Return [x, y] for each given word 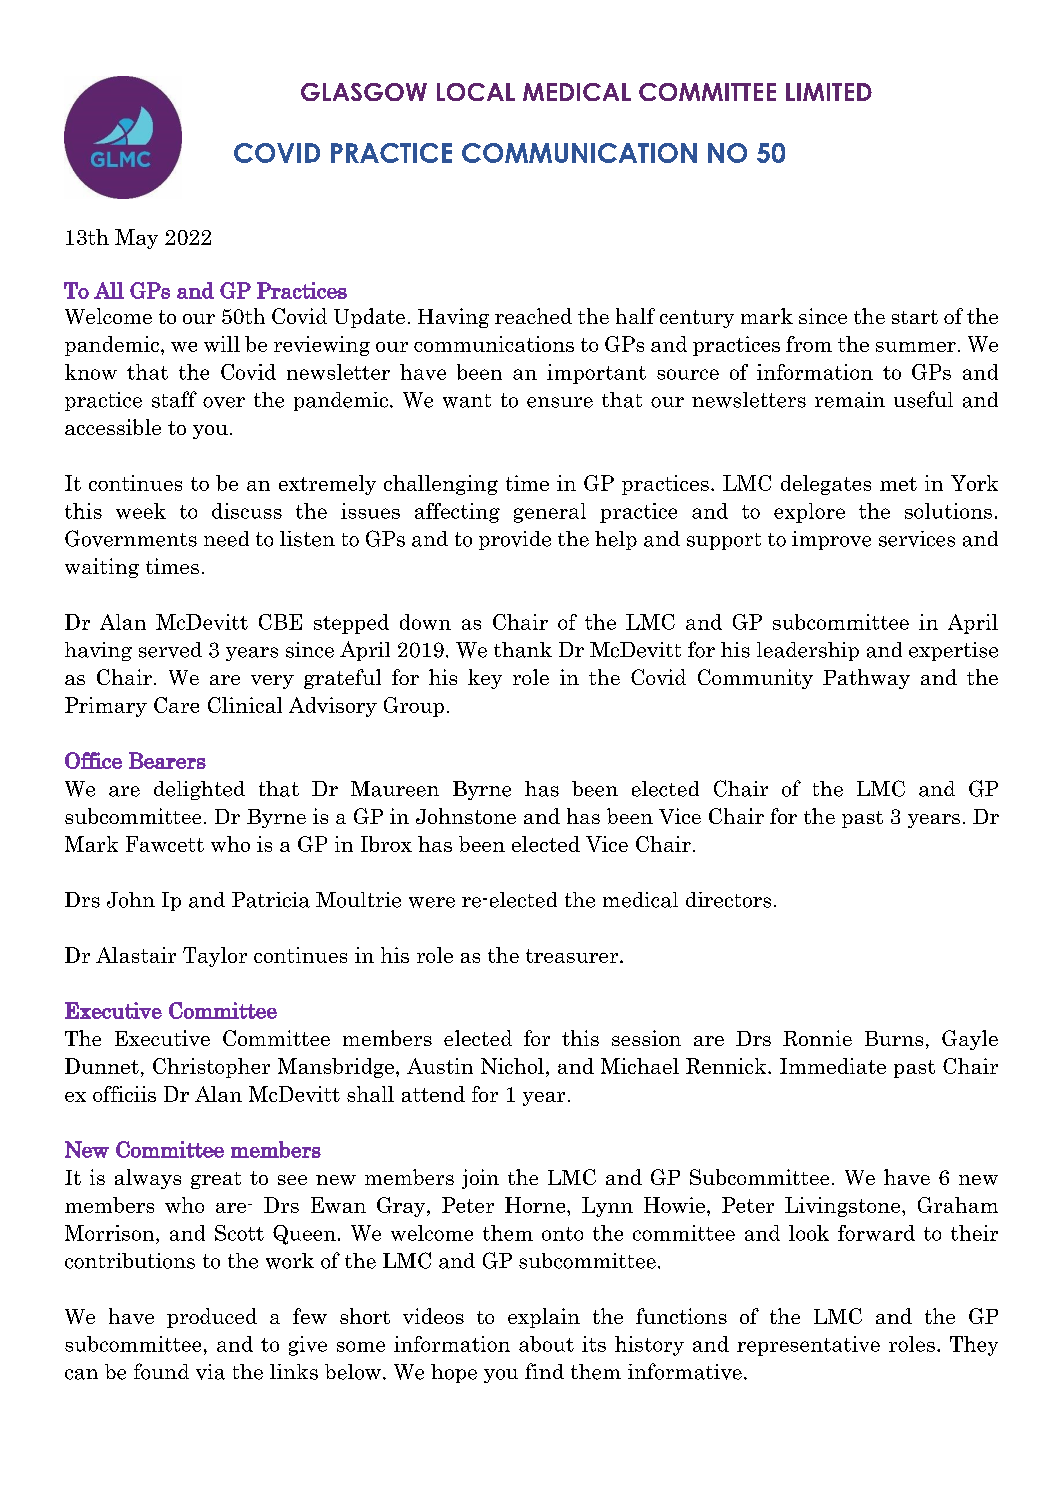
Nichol [512, 1066]
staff [174, 399]
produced [212, 1318]
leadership [808, 651]
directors [728, 900]
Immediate [833, 1066]
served [170, 650]
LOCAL [476, 92]
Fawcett [165, 844]
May [136, 239]
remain [850, 400]
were [432, 902]
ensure [560, 402]
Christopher [211, 1068]
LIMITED [829, 92]
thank [523, 650]
